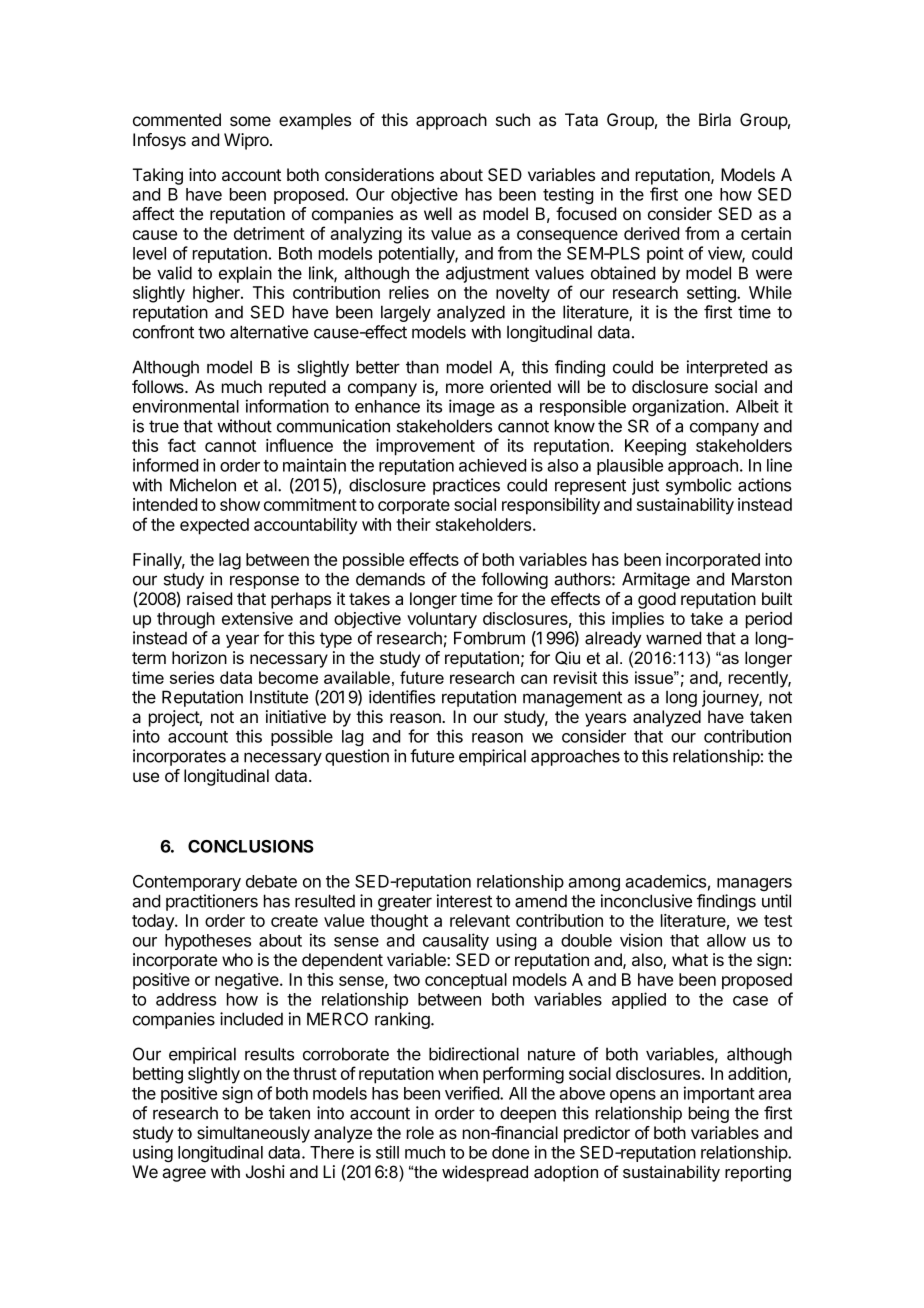 This screenshot has height=1308, width=924. Describe the element at coordinates (442, 620) in the screenshot. I see `voluntary` at that location.
